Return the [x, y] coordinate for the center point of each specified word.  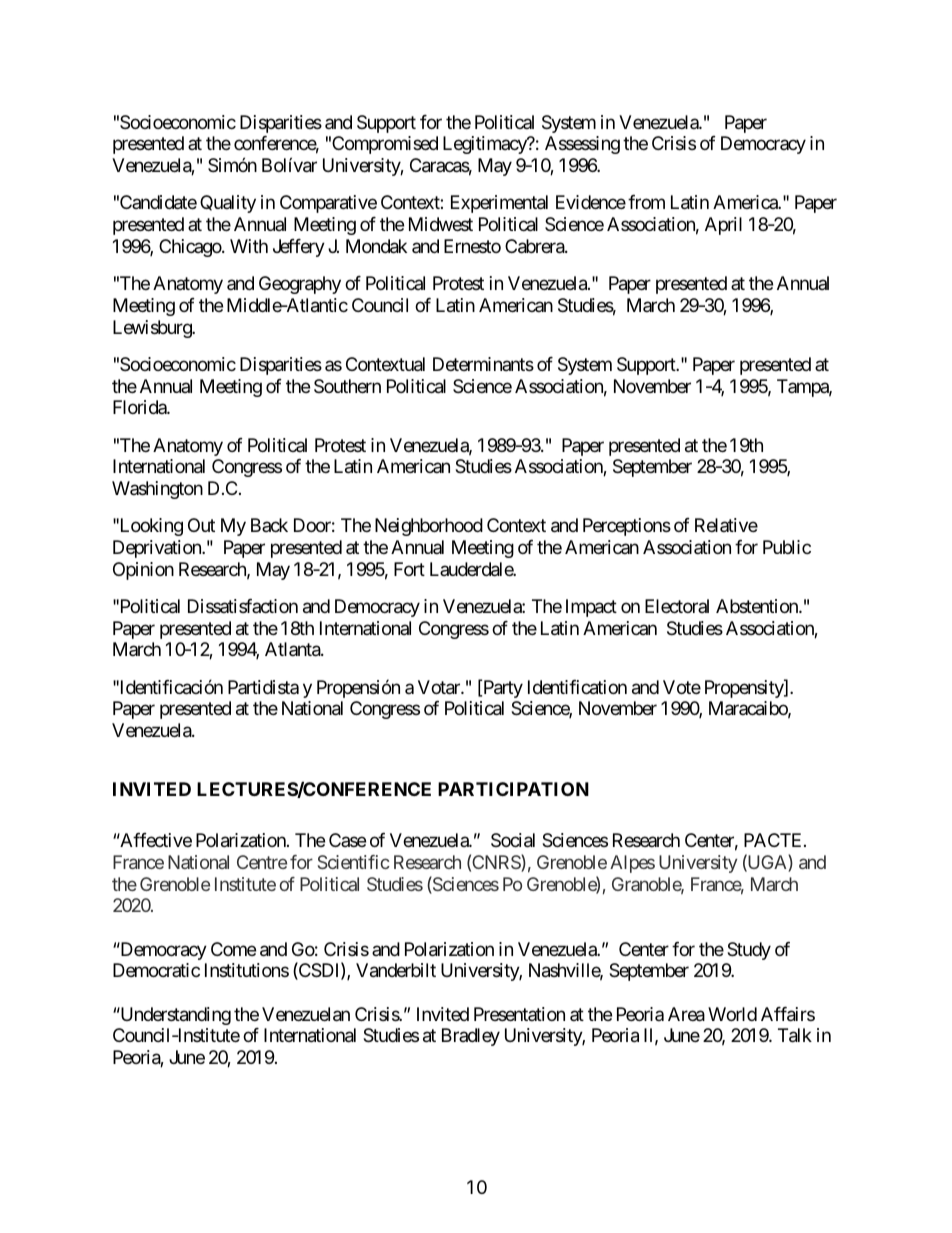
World [732, 1014]
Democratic [156, 970]
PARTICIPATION [513, 789]
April [723, 226]
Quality [228, 204]
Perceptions [627, 527]
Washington [157, 490]
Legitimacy [486, 145]
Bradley [471, 1037]
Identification [577, 687]
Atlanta [293, 649]
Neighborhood [429, 527]
